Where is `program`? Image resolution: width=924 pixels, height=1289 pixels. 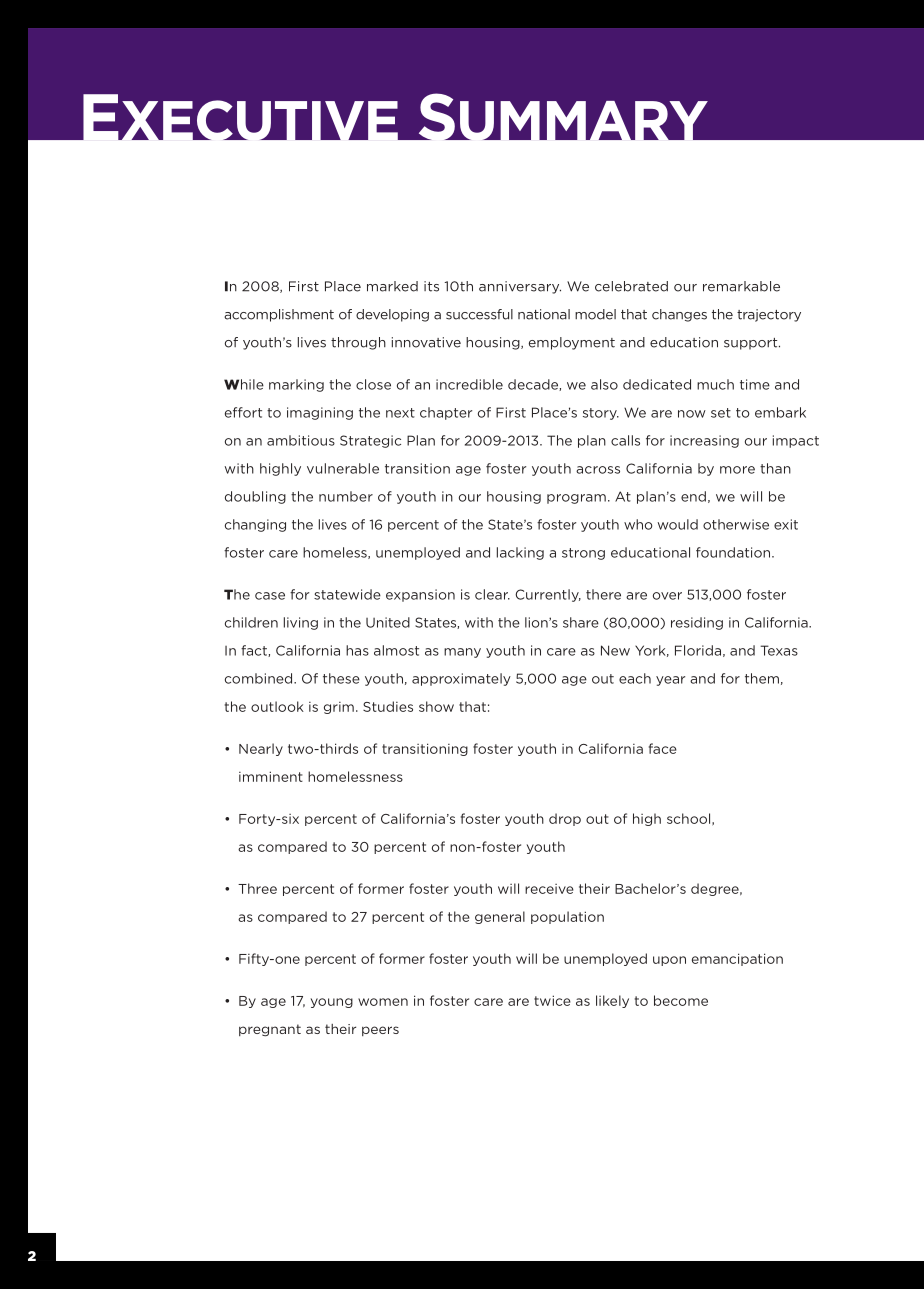 program is located at coordinates (576, 499).
